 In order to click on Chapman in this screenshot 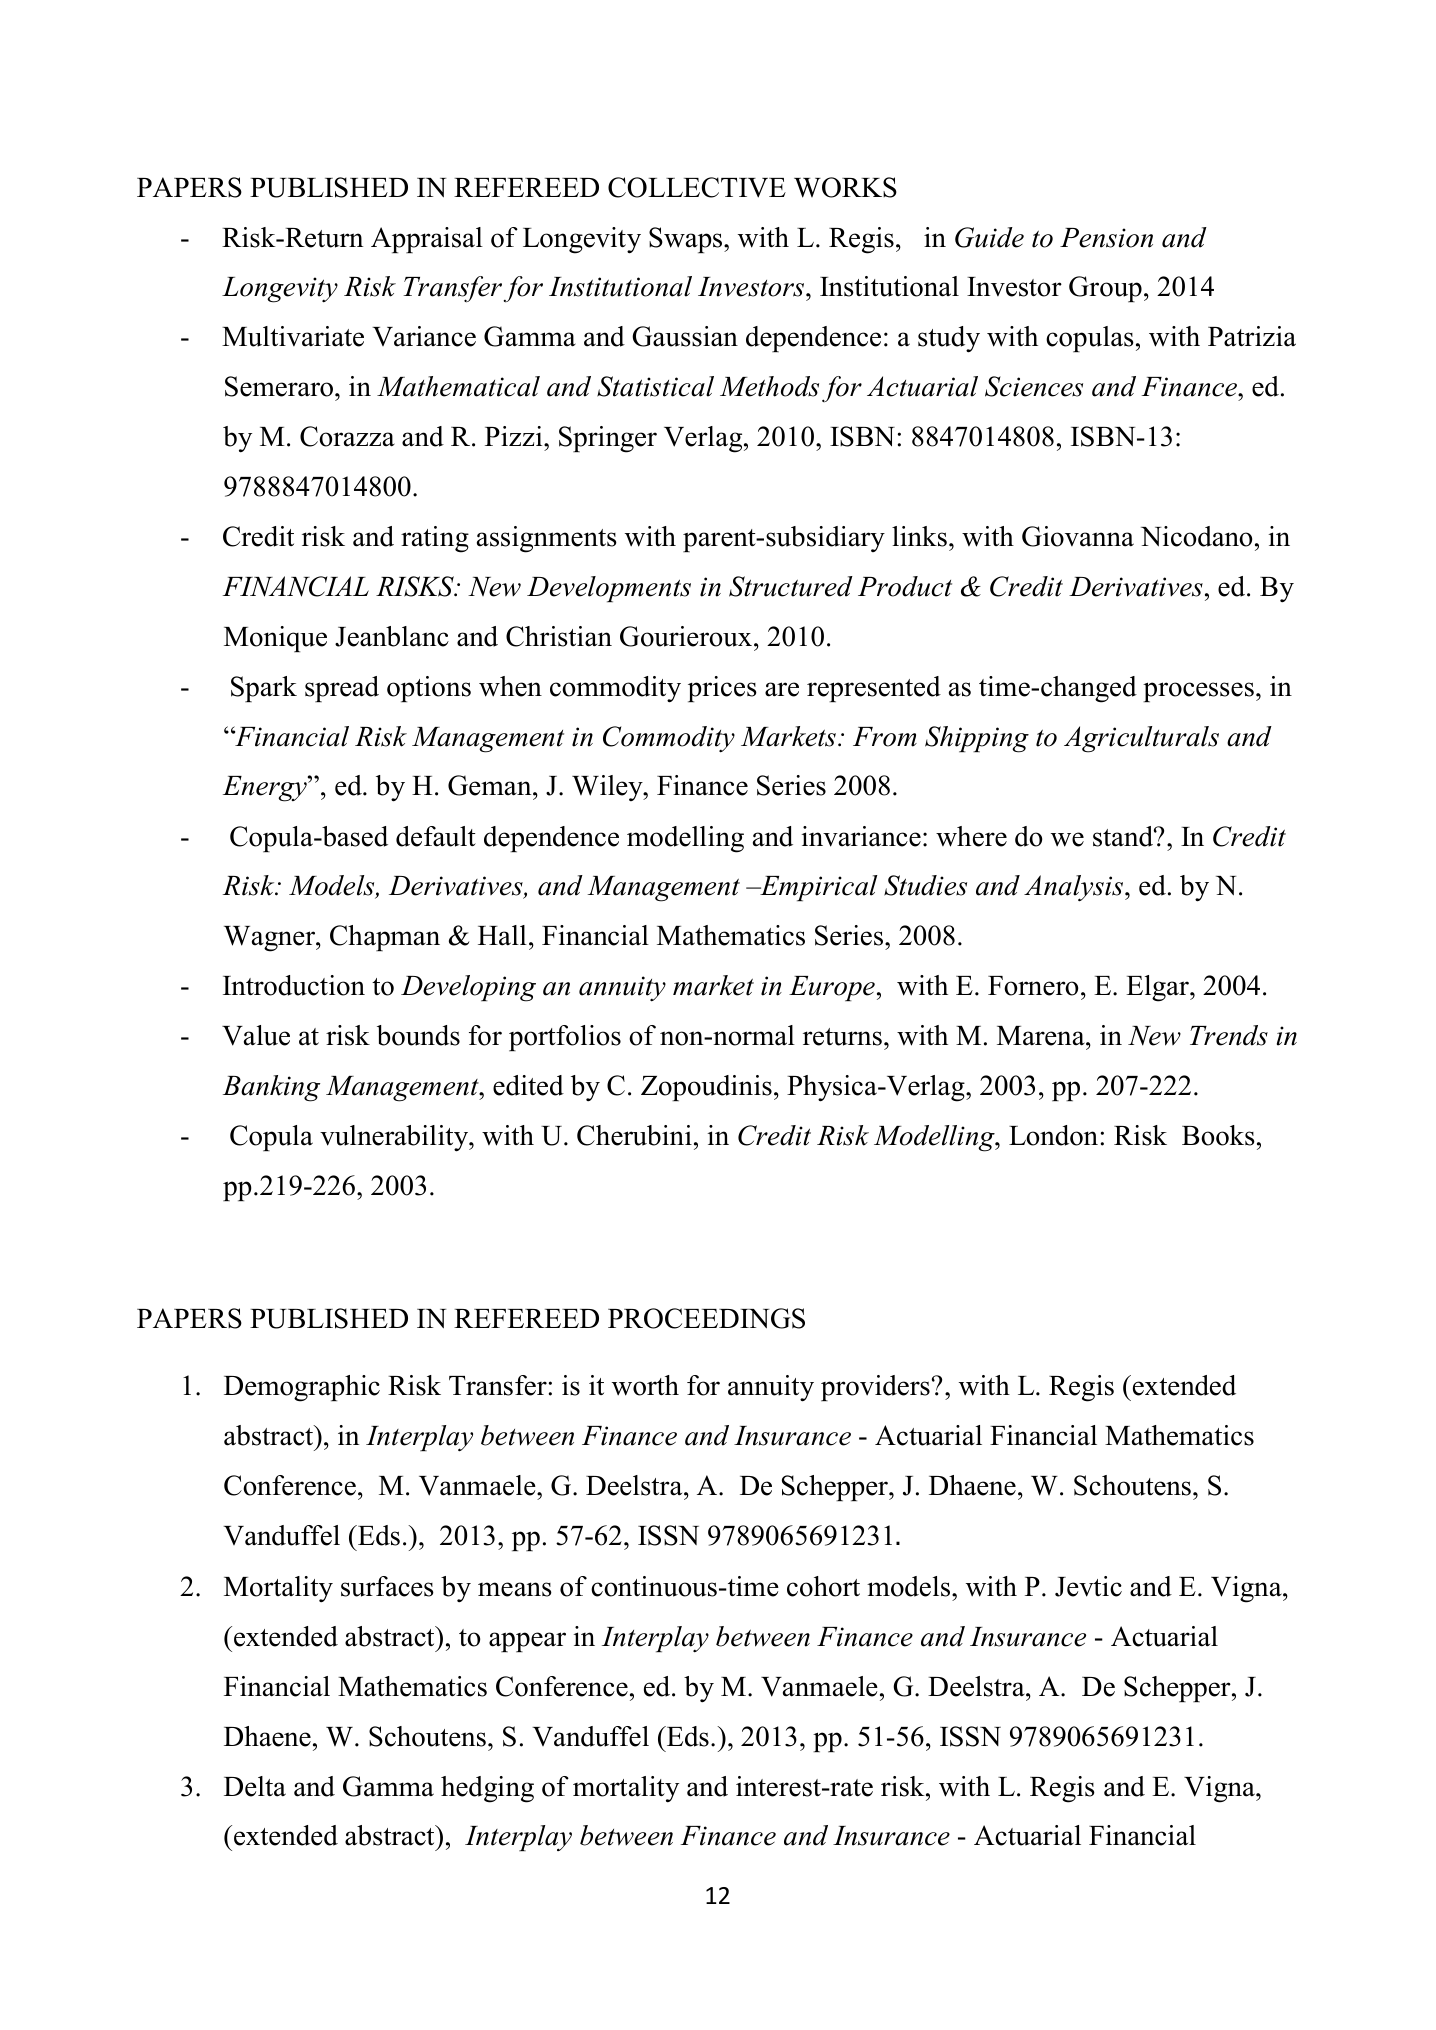, I will do `click(385, 938)`.
